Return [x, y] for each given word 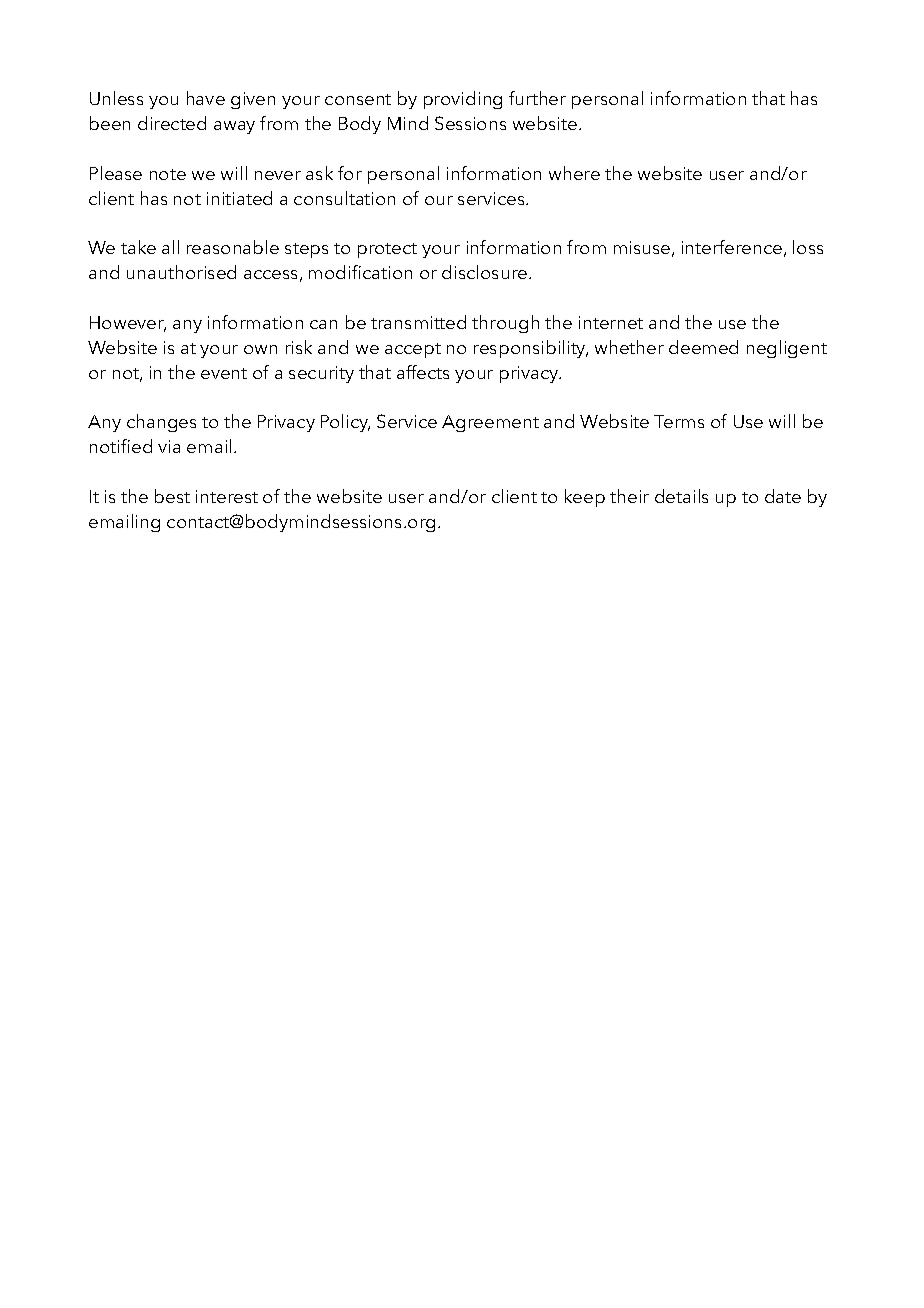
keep [585, 498]
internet [611, 322]
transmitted [418, 322]
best [172, 496]
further [537, 98]
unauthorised [181, 272]
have [206, 98]
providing [463, 100]
